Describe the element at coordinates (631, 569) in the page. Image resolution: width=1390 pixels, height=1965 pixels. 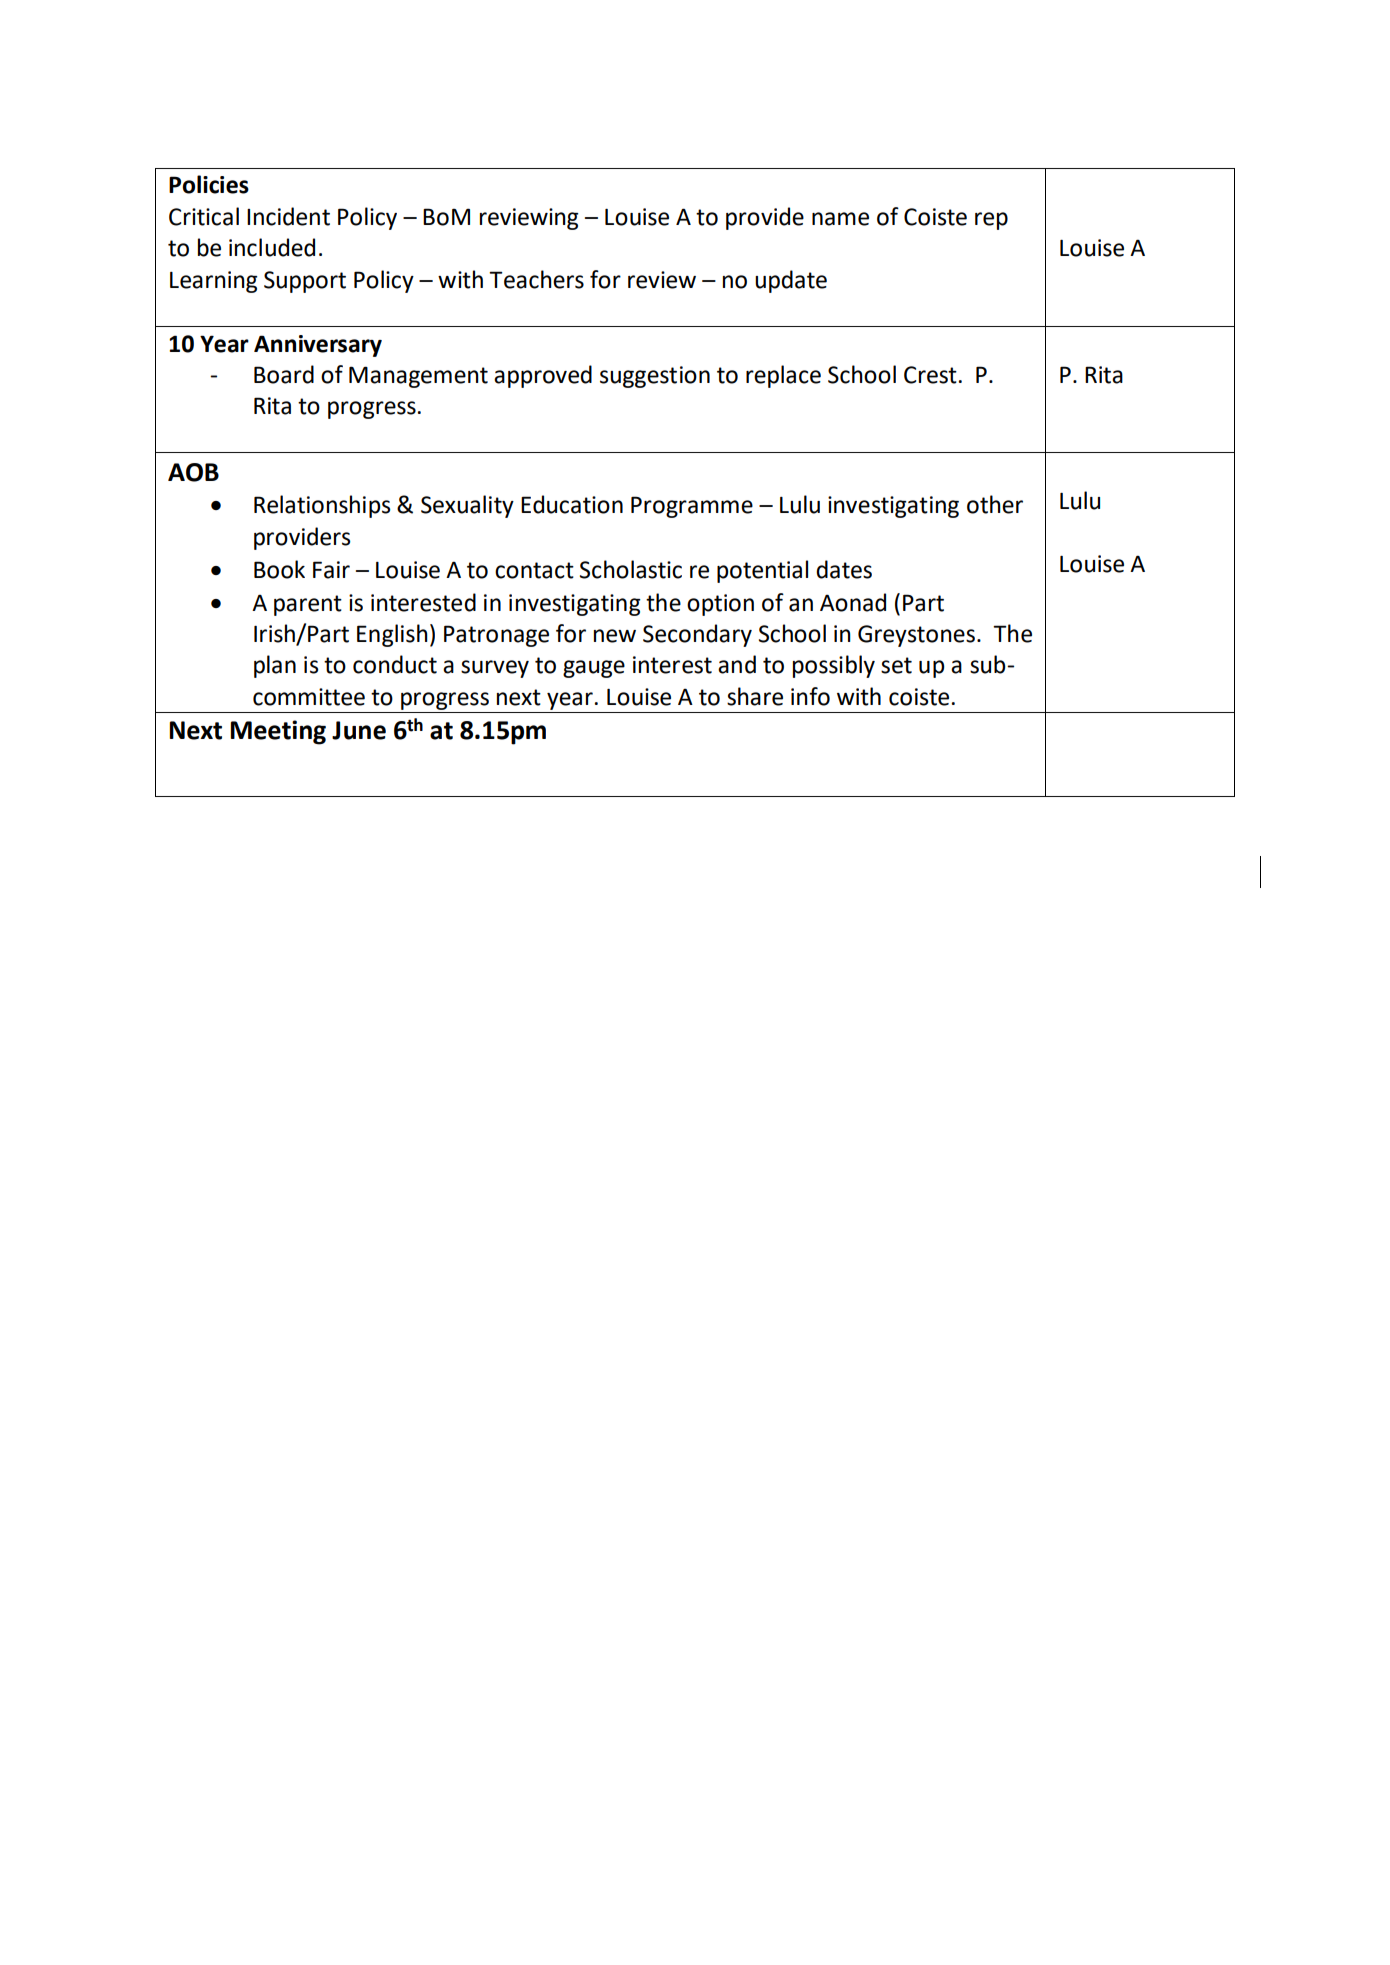
I see `Scholastic` at that location.
